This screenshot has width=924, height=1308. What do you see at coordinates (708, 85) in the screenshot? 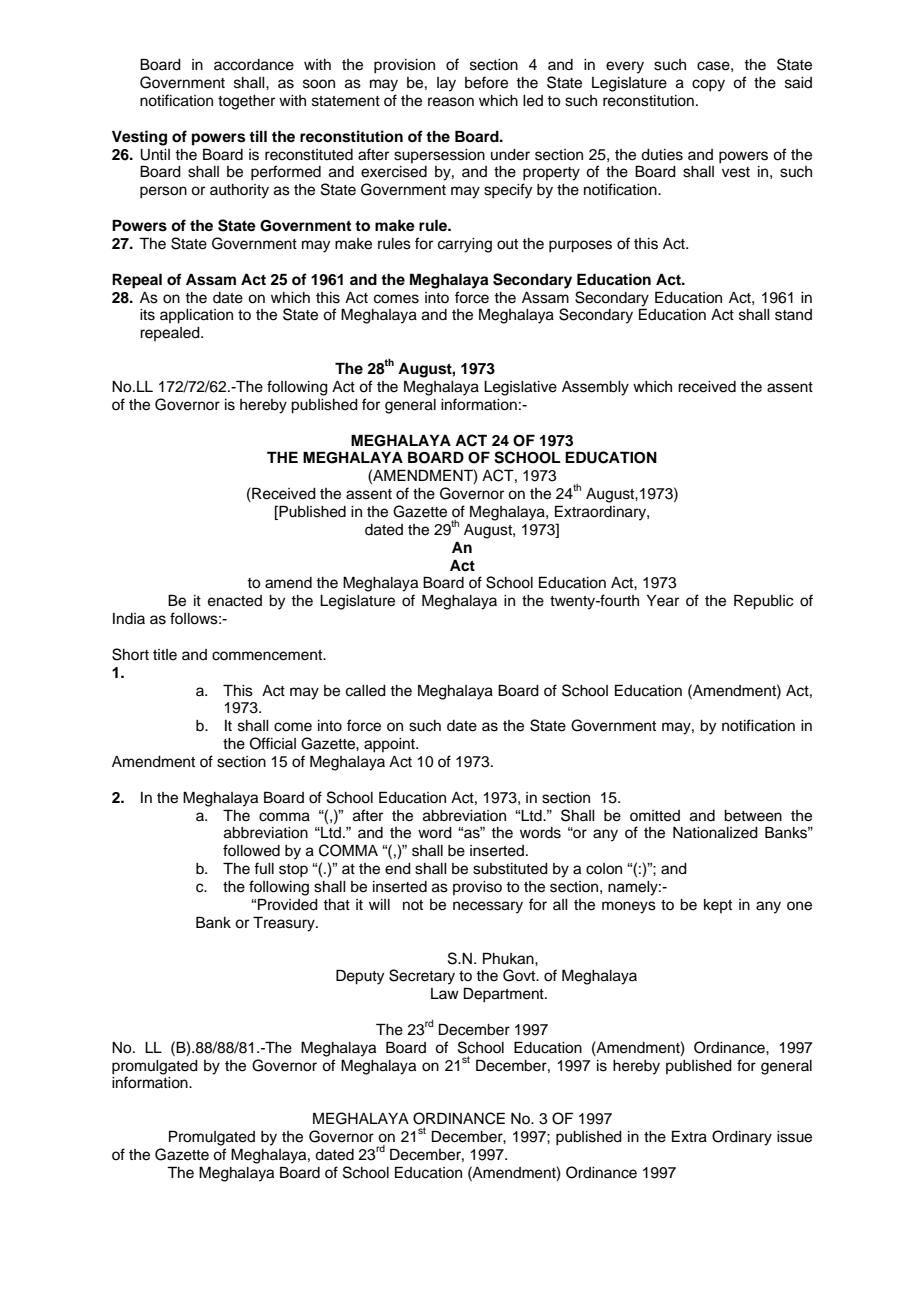
I see `copy` at bounding box center [708, 85].
